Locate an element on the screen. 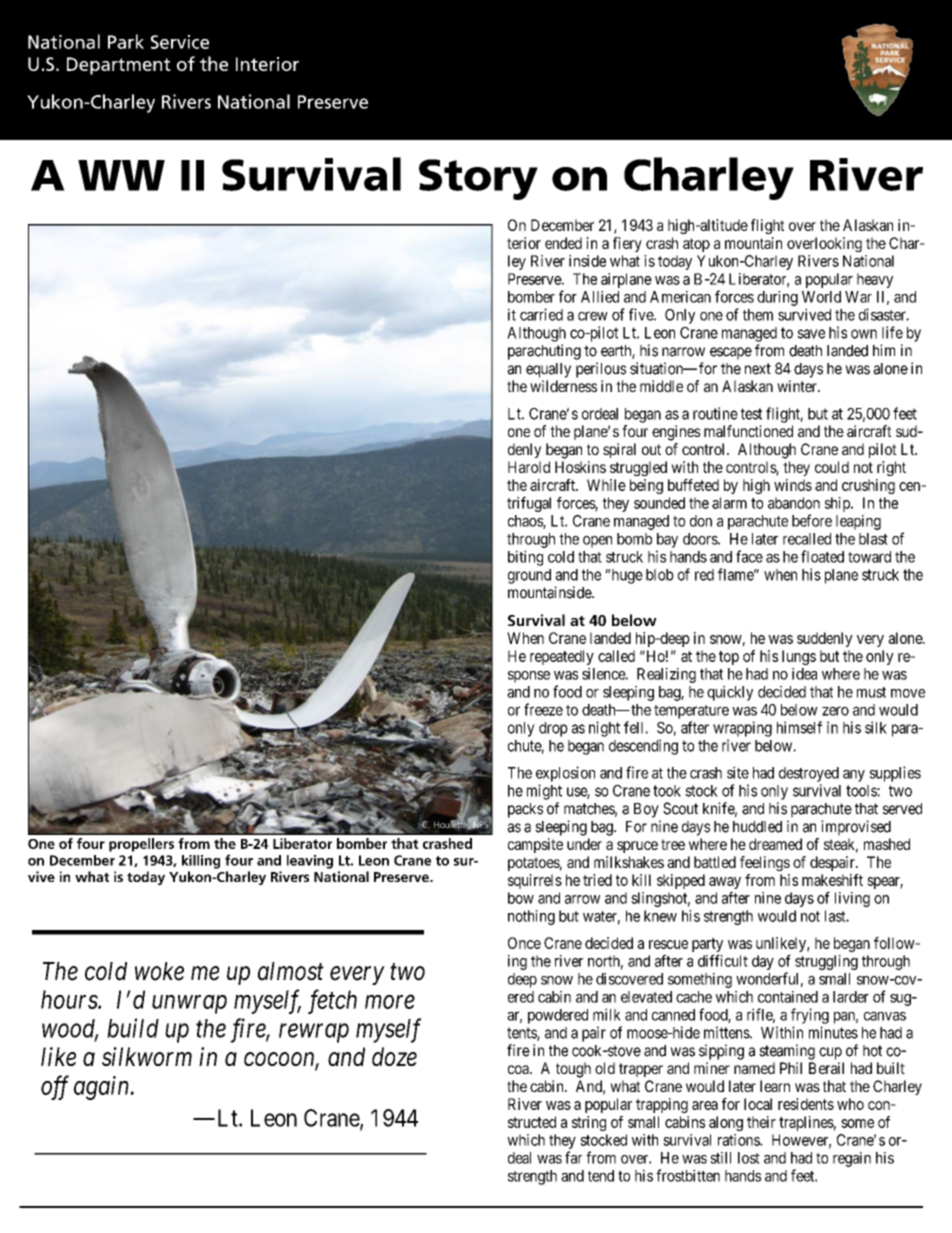 The width and height of the screenshot is (952, 1233). carried is located at coordinates (541, 314).
